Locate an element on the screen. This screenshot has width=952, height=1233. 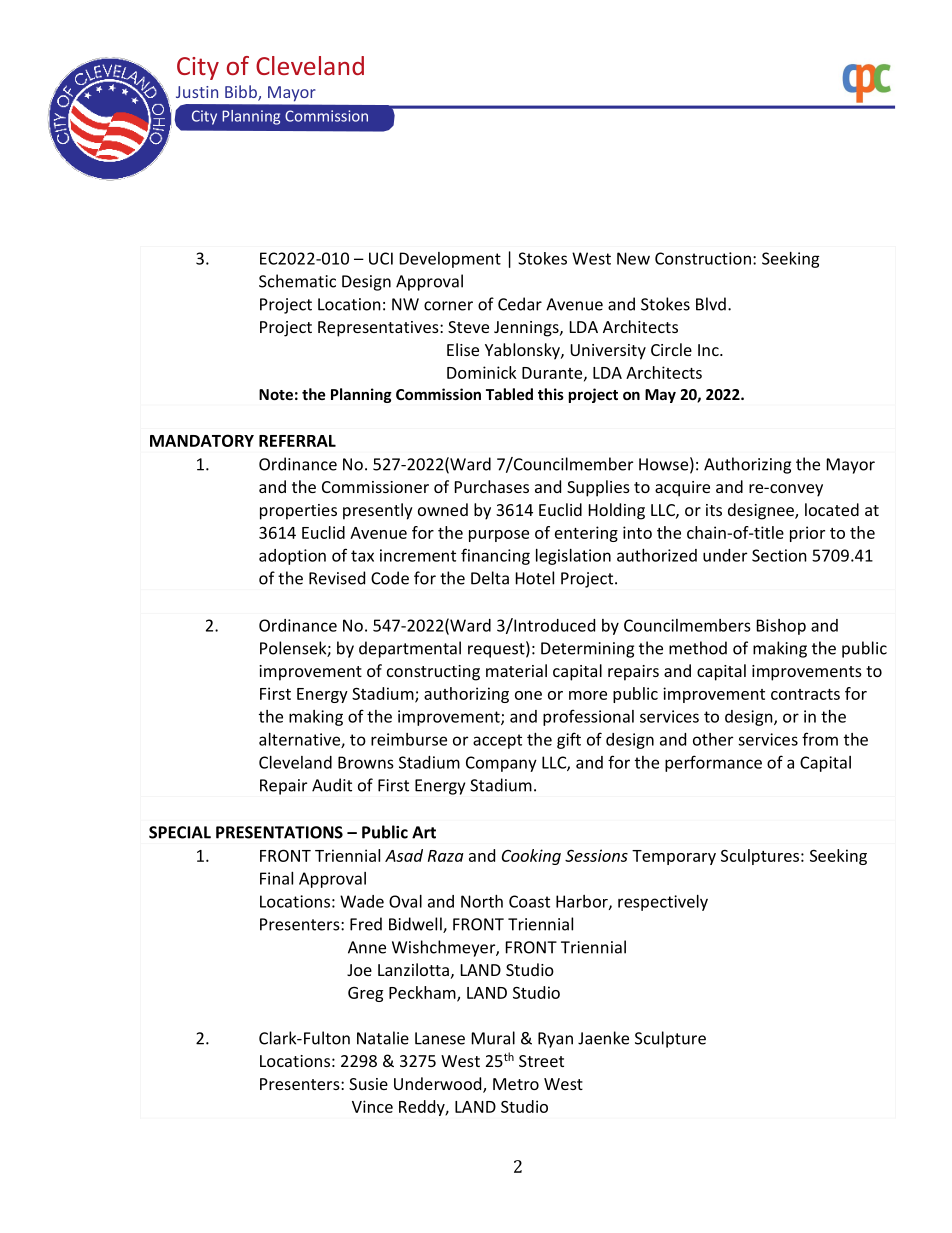
Metro is located at coordinates (516, 1084).
